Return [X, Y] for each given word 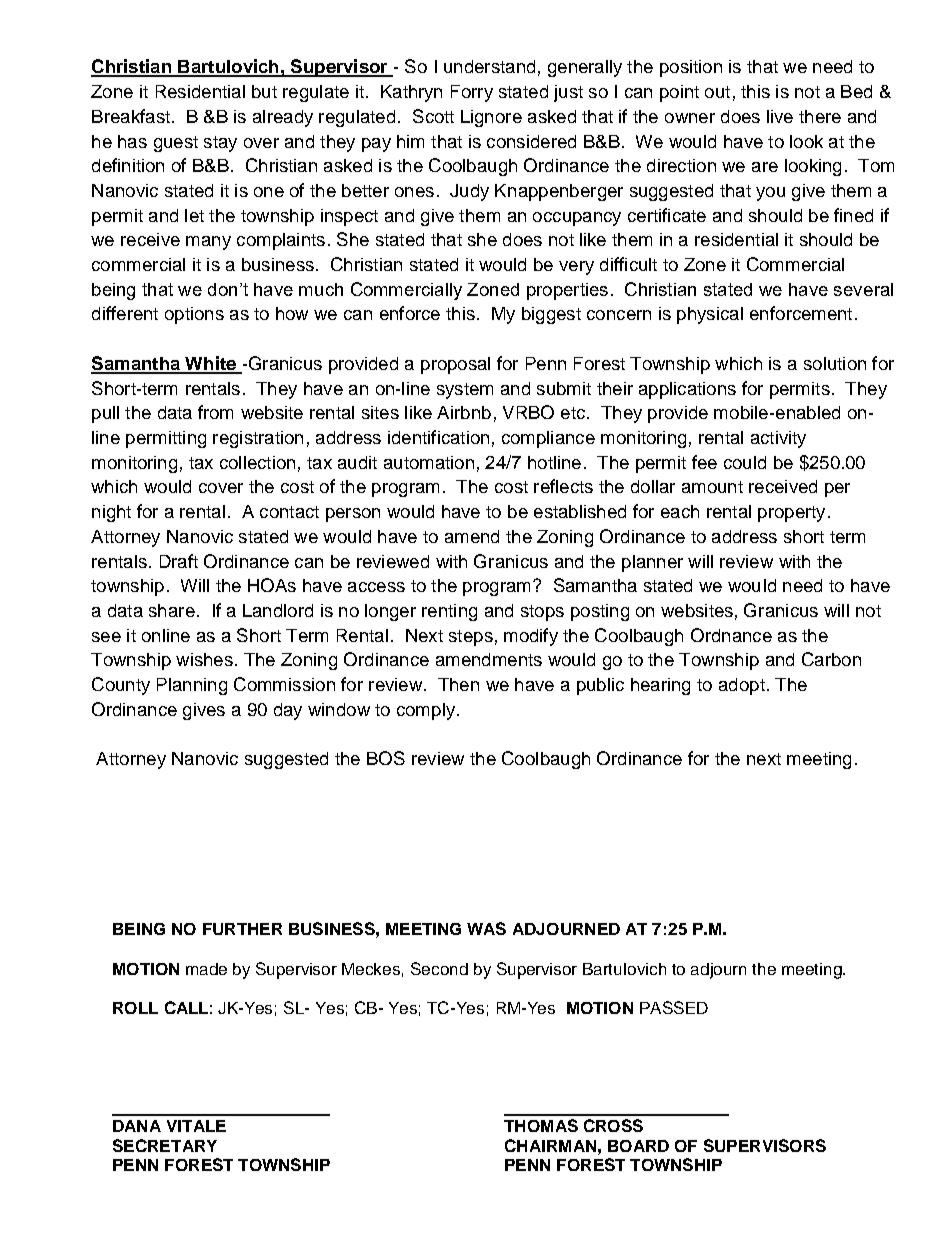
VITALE [196, 1126]
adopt [742, 686]
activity [778, 439]
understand [489, 66]
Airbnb [464, 412]
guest [176, 144]
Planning [192, 686]
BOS [386, 758]
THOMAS [541, 1125]
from [215, 412]
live [780, 116]
